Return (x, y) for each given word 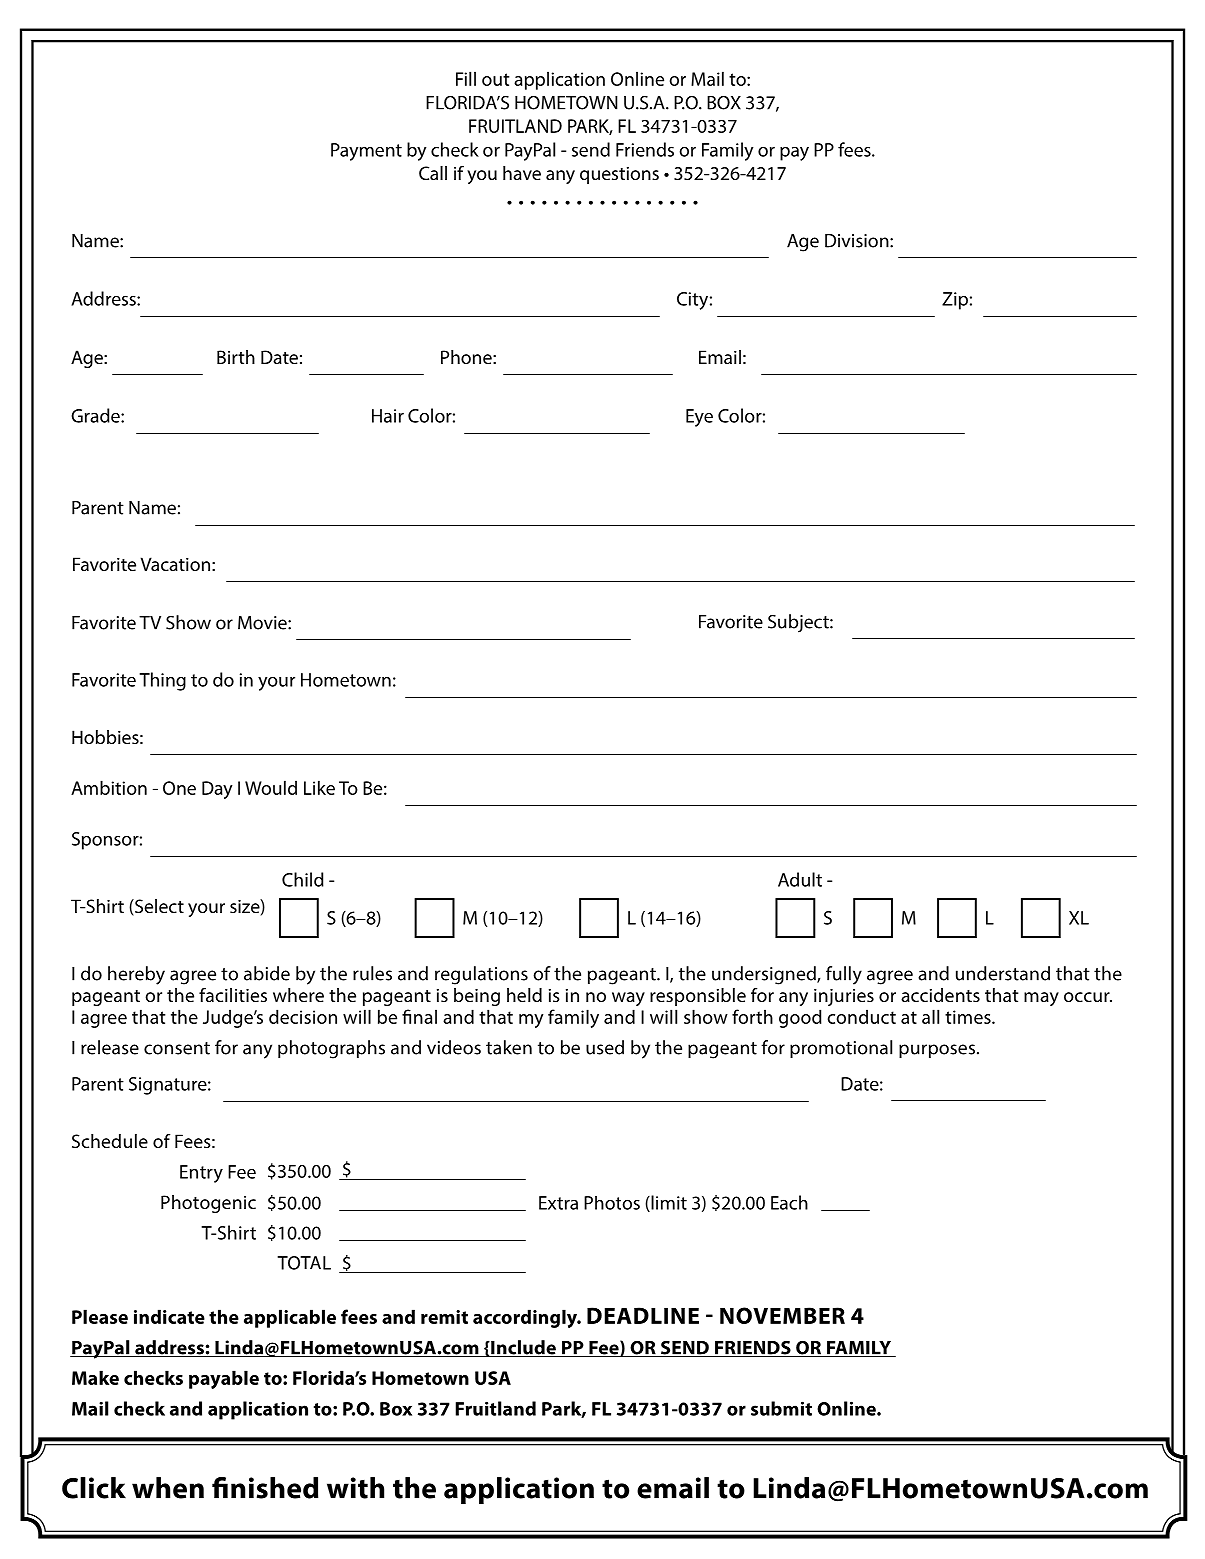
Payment (366, 152)
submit (781, 1408)
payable (224, 1379)
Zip (955, 301)
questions (619, 175)
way (628, 999)
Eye (699, 418)
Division (858, 241)
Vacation (175, 564)
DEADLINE (643, 1315)
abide (267, 973)
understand (1003, 973)
